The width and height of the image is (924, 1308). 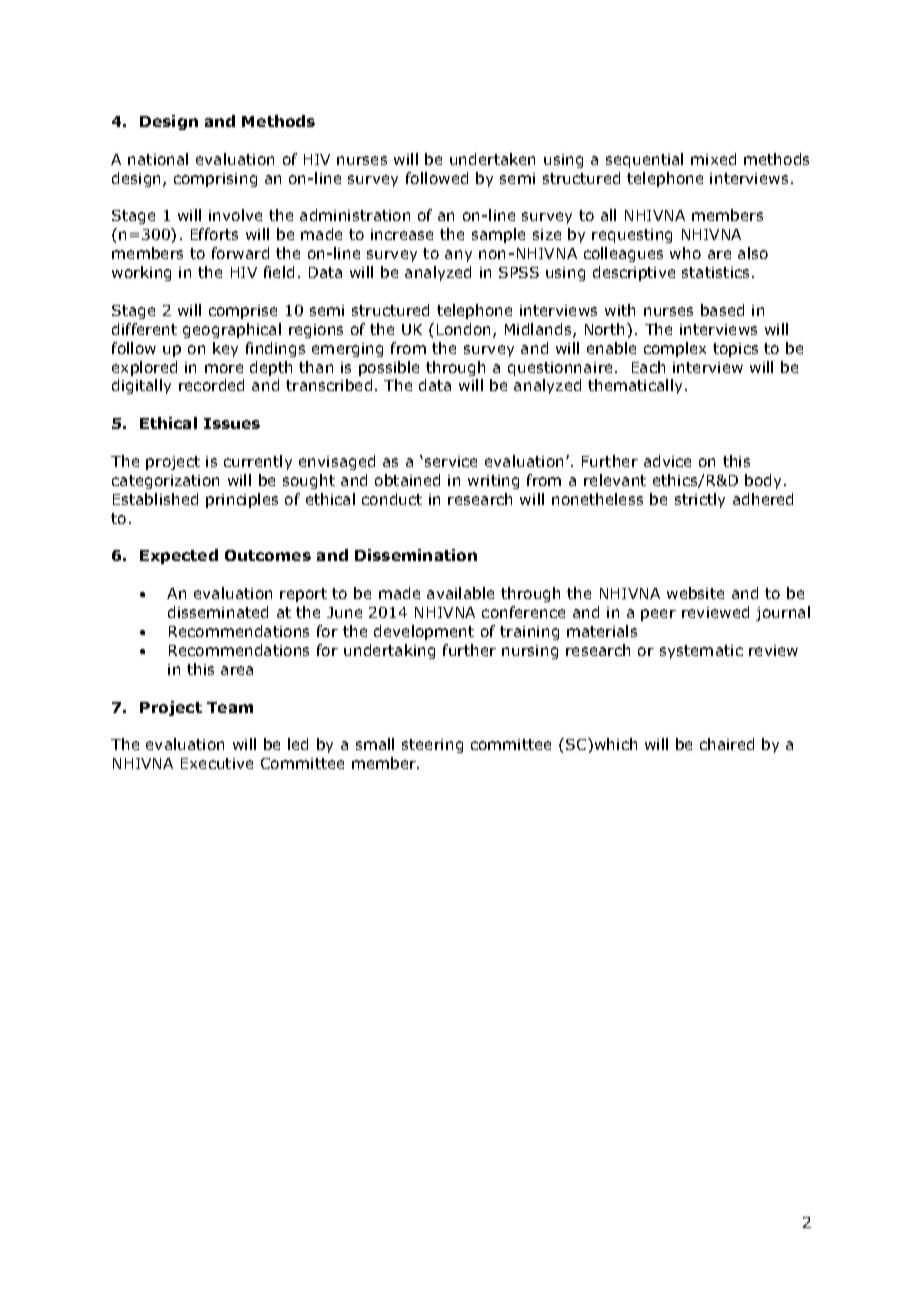 What do you see at coordinates (258, 462) in the image?
I see `currently` at bounding box center [258, 462].
